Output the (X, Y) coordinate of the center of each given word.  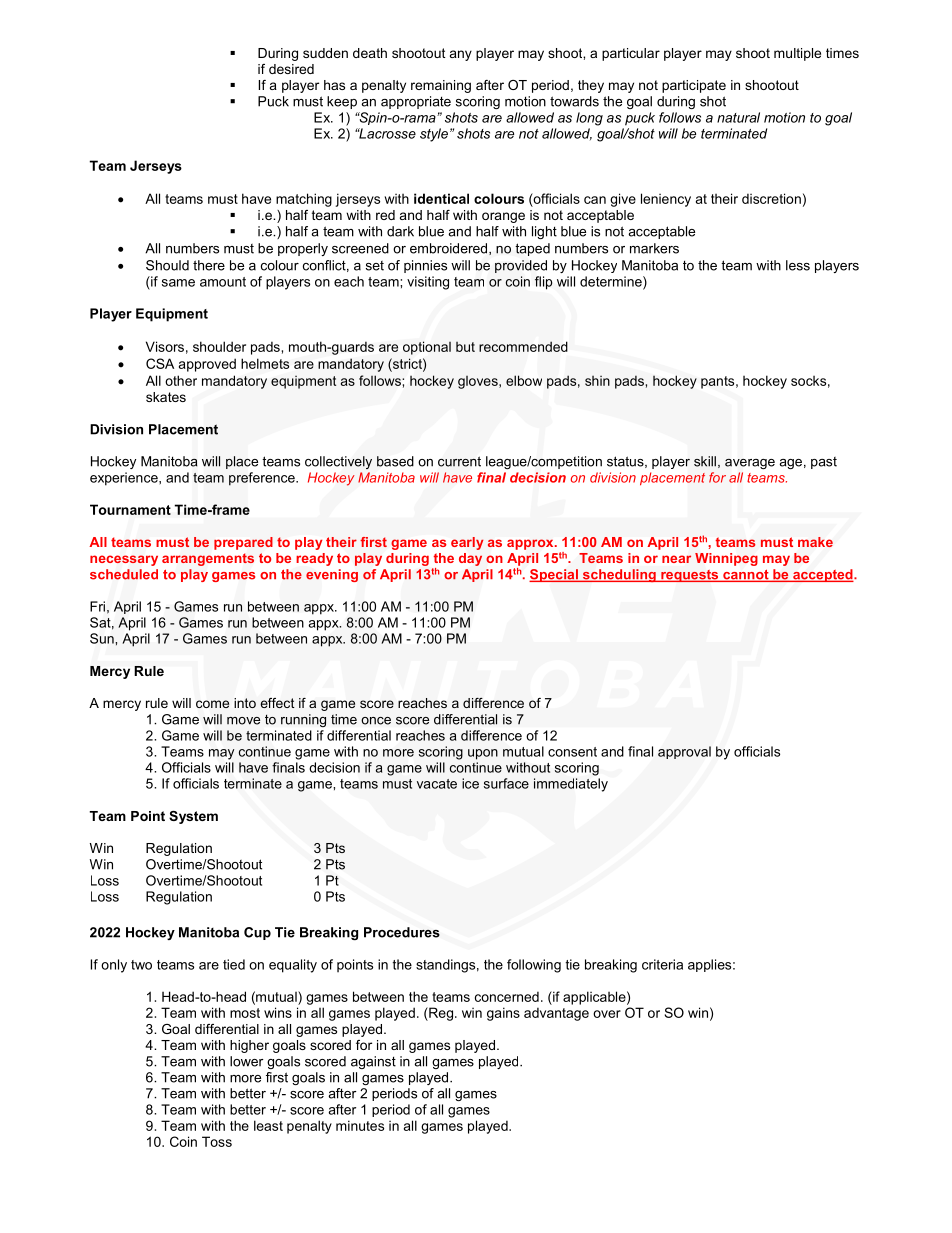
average (750, 463)
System (193, 817)
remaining (441, 86)
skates (166, 397)
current (459, 461)
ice (470, 783)
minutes (360, 1125)
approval (684, 752)
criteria (662, 964)
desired (291, 69)
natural (738, 117)
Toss (217, 1141)
